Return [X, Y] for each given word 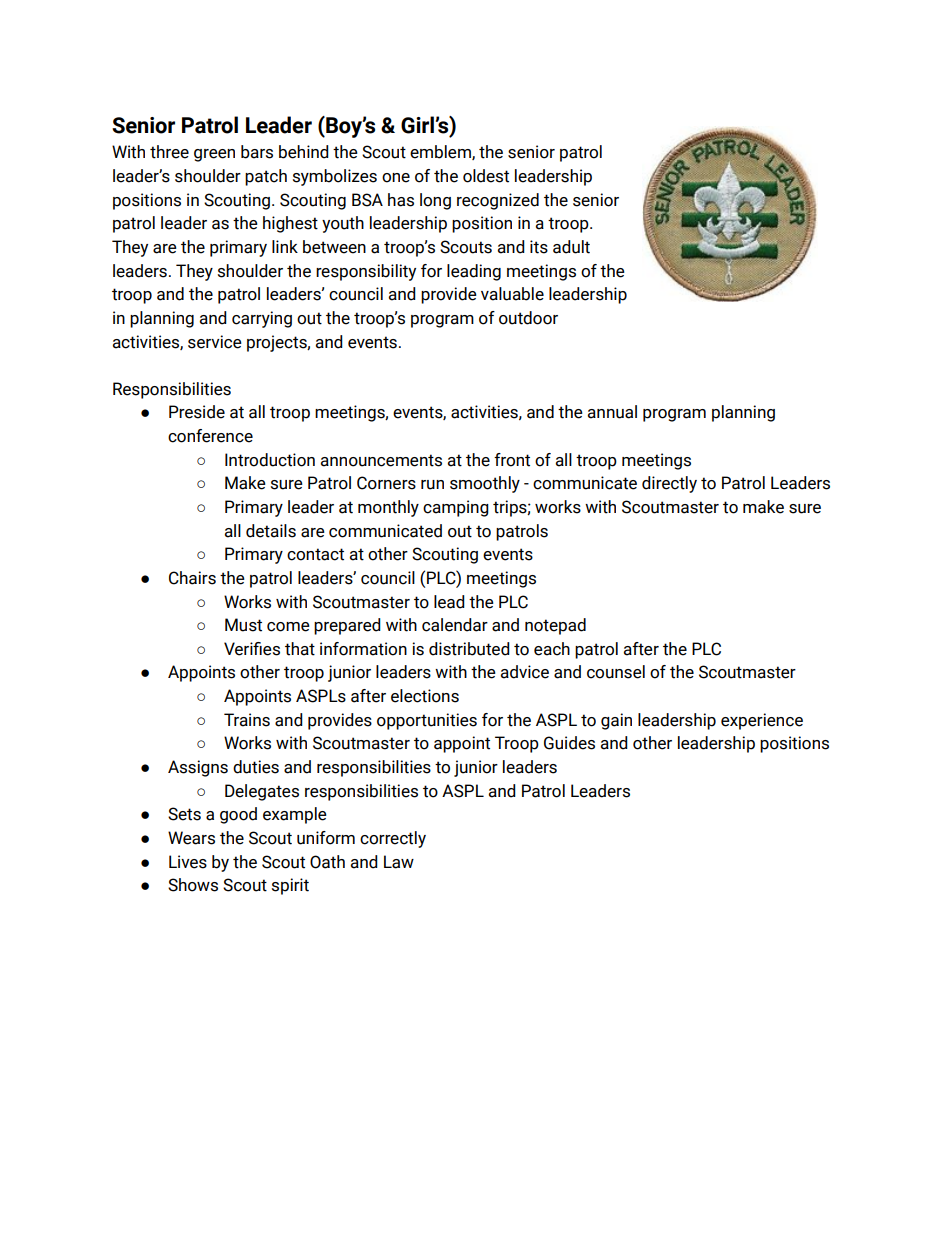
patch [266, 177]
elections [425, 696]
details [271, 531]
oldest [486, 176]
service [215, 342]
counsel [616, 672]
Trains [247, 720]
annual [612, 412]
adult [571, 247]
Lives [188, 862]
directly [669, 484]
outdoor [528, 318]
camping [456, 508]
